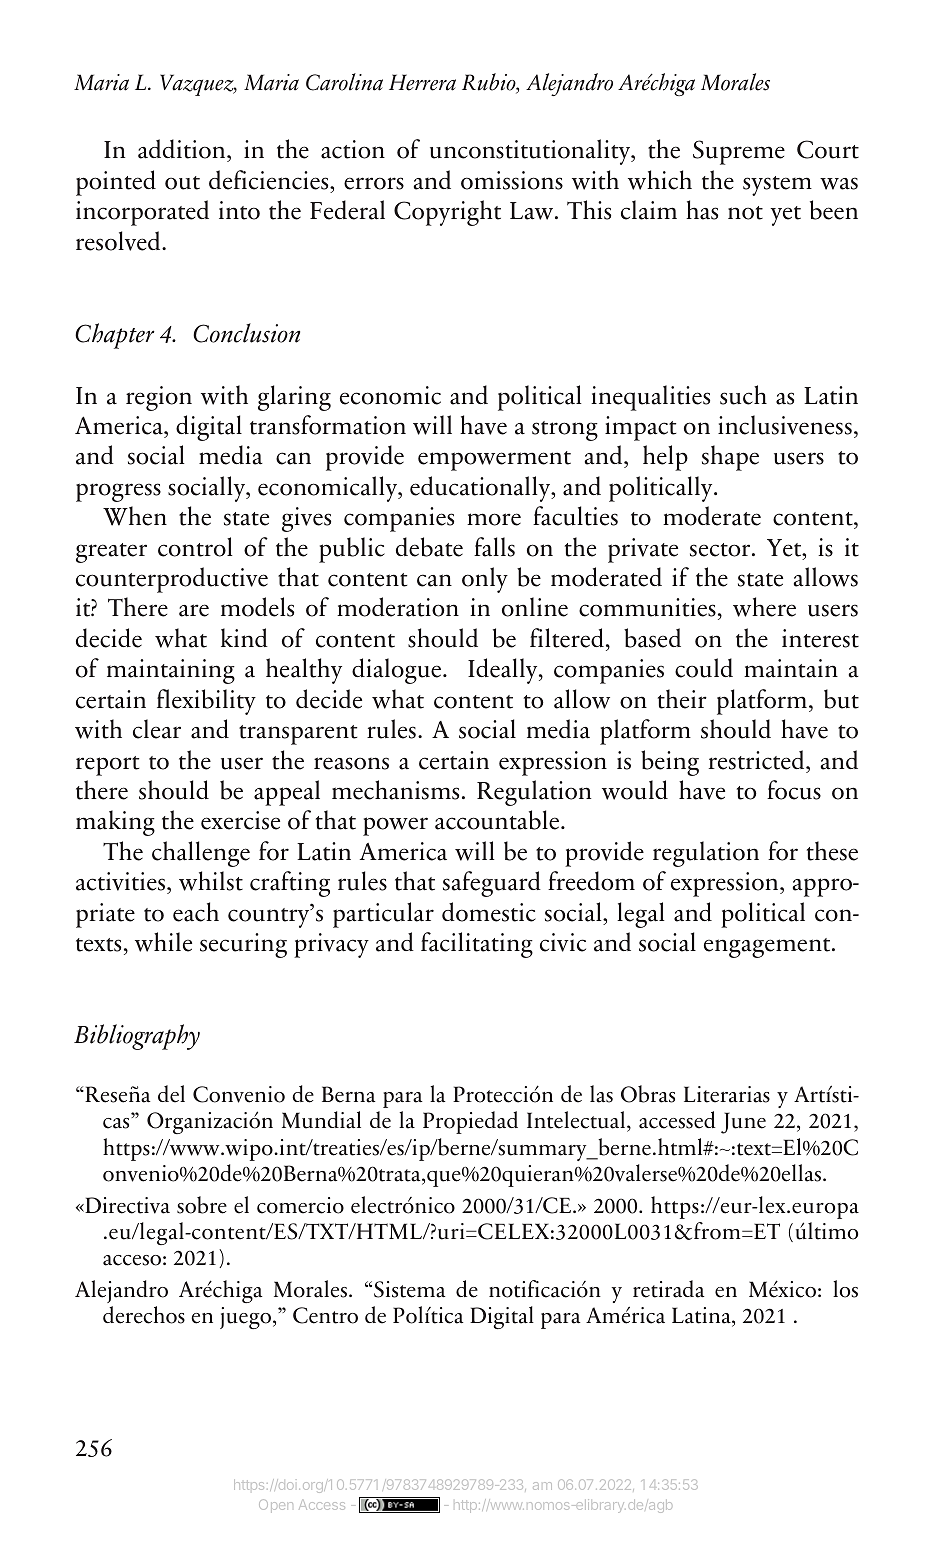  What do you see at coordinates (739, 152) in the screenshot?
I see `Supreme` at bounding box center [739, 152].
